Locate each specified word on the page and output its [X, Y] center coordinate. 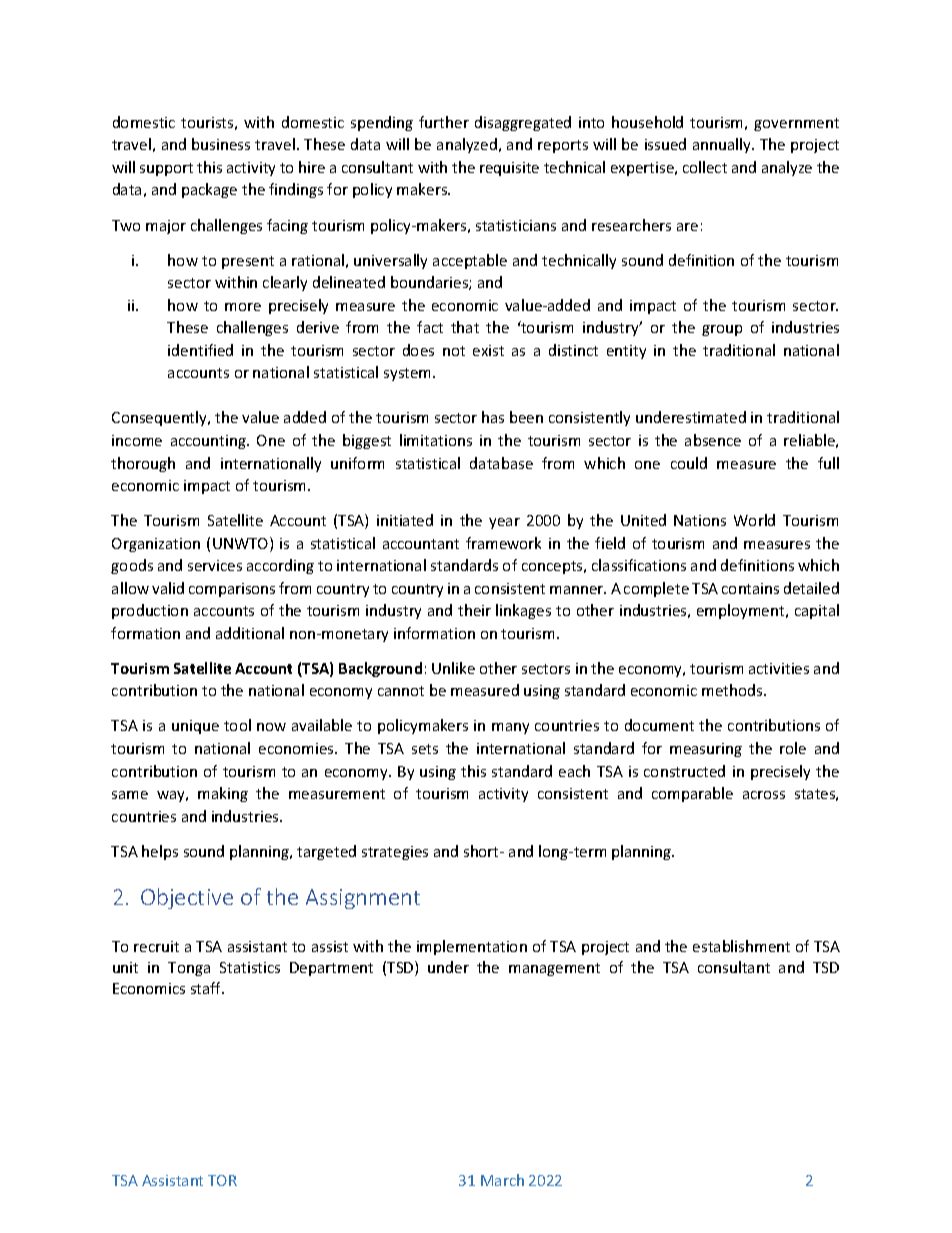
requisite [509, 169]
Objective [187, 898]
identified [200, 350]
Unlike [453, 668]
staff [207, 988]
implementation [472, 947]
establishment [741, 946]
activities [779, 668]
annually [723, 145]
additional [250, 633]
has [493, 417]
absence [713, 440]
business [221, 144]
